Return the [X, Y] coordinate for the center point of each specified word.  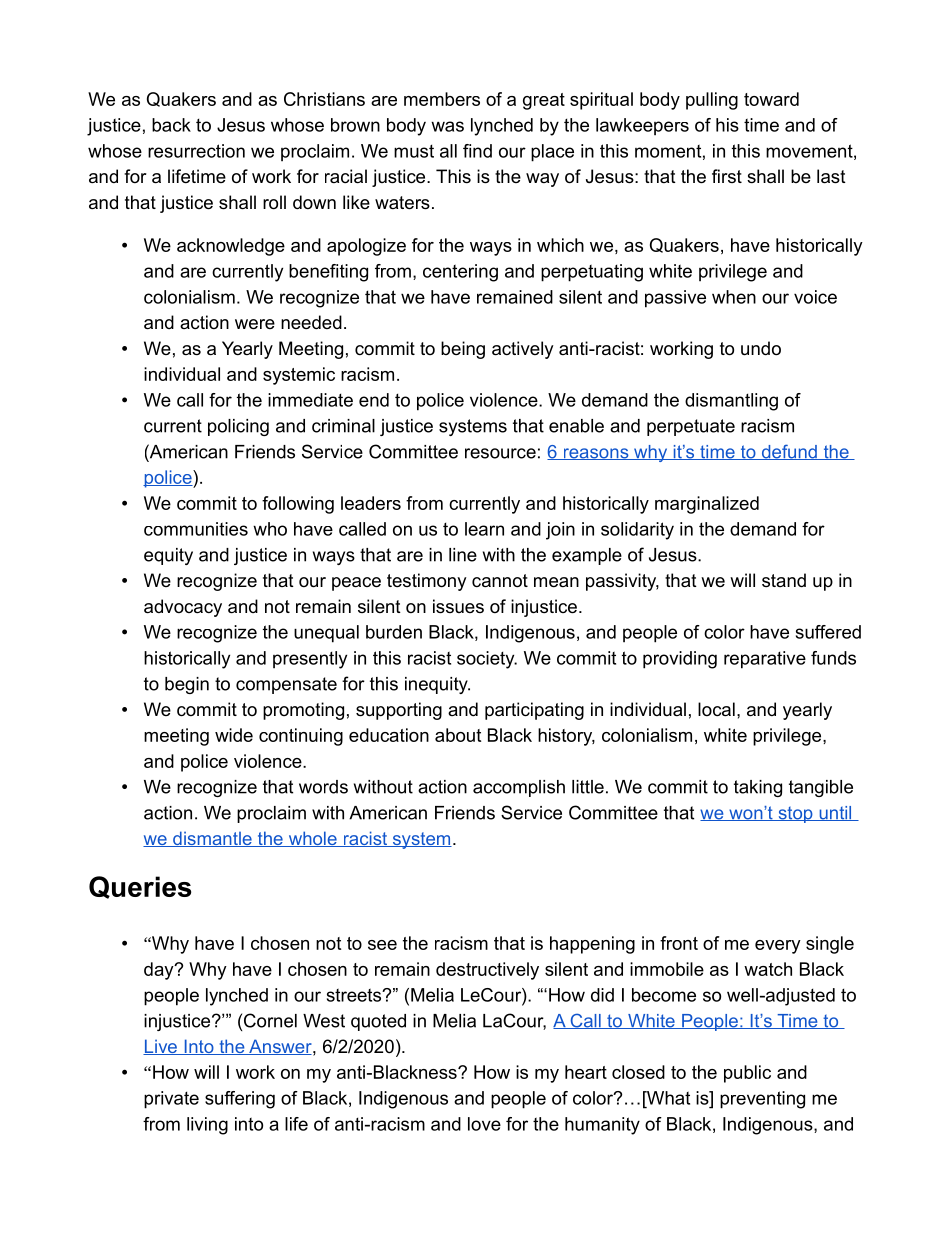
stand [784, 580]
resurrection [196, 151]
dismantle [212, 839]
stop [795, 815]
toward [771, 99]
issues [458, 606]
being [463, 350]
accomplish [519, 788]
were [255, 324]
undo [761, 348]
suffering [240, 1100]
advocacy [183, 608]
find [477, 151]
